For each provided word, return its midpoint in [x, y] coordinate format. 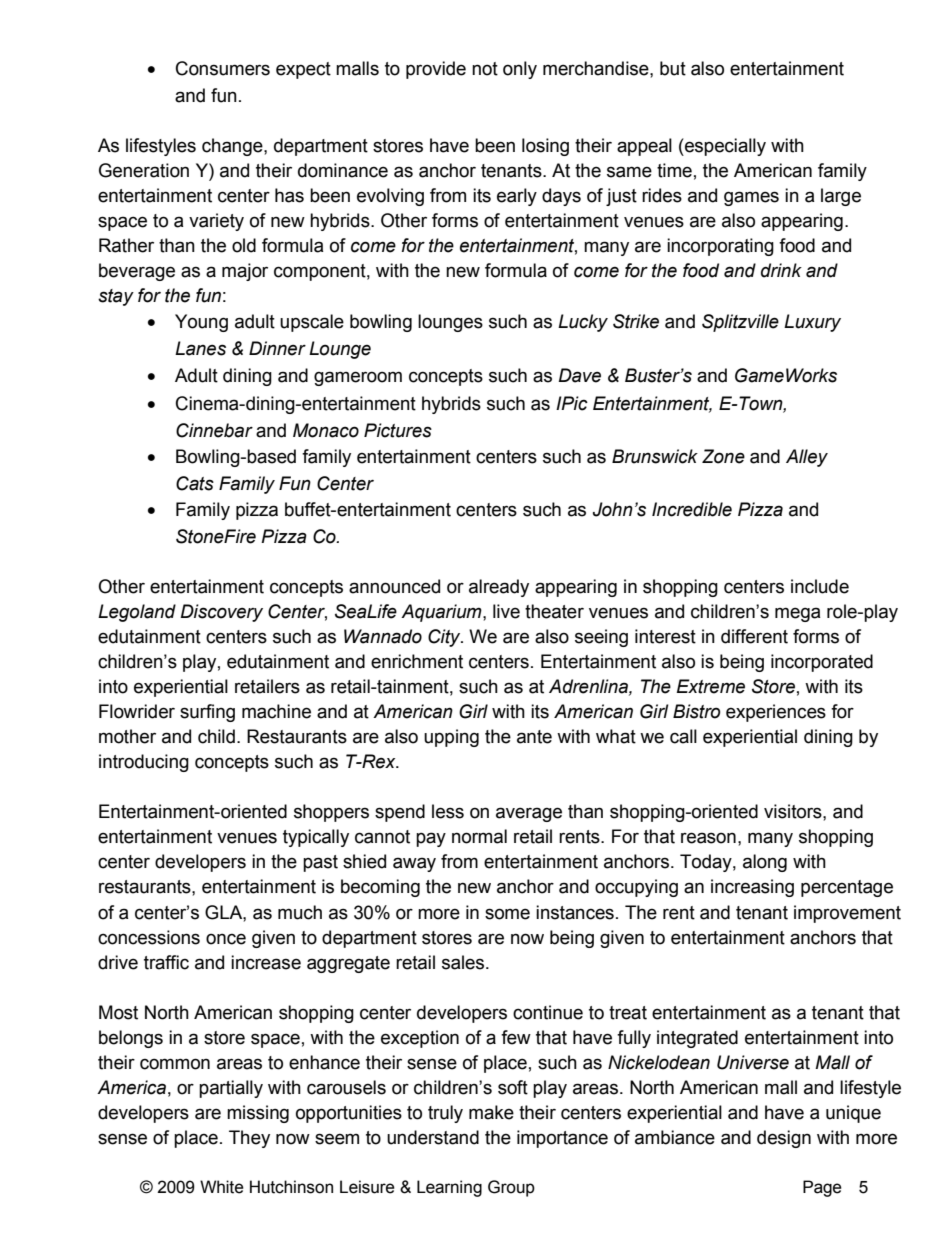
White [222, 1187]
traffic [166, 962]
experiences [776, 713]
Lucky [583, 323]
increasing [752, 888]
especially [724, 147]
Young [201, 323]
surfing [207, 713]
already [499, 588]
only [520, 70]
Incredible [692, 509]
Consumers [223, 68]
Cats [195, 483]
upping [451, 738]
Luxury [812, 323]
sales [464, 962]
